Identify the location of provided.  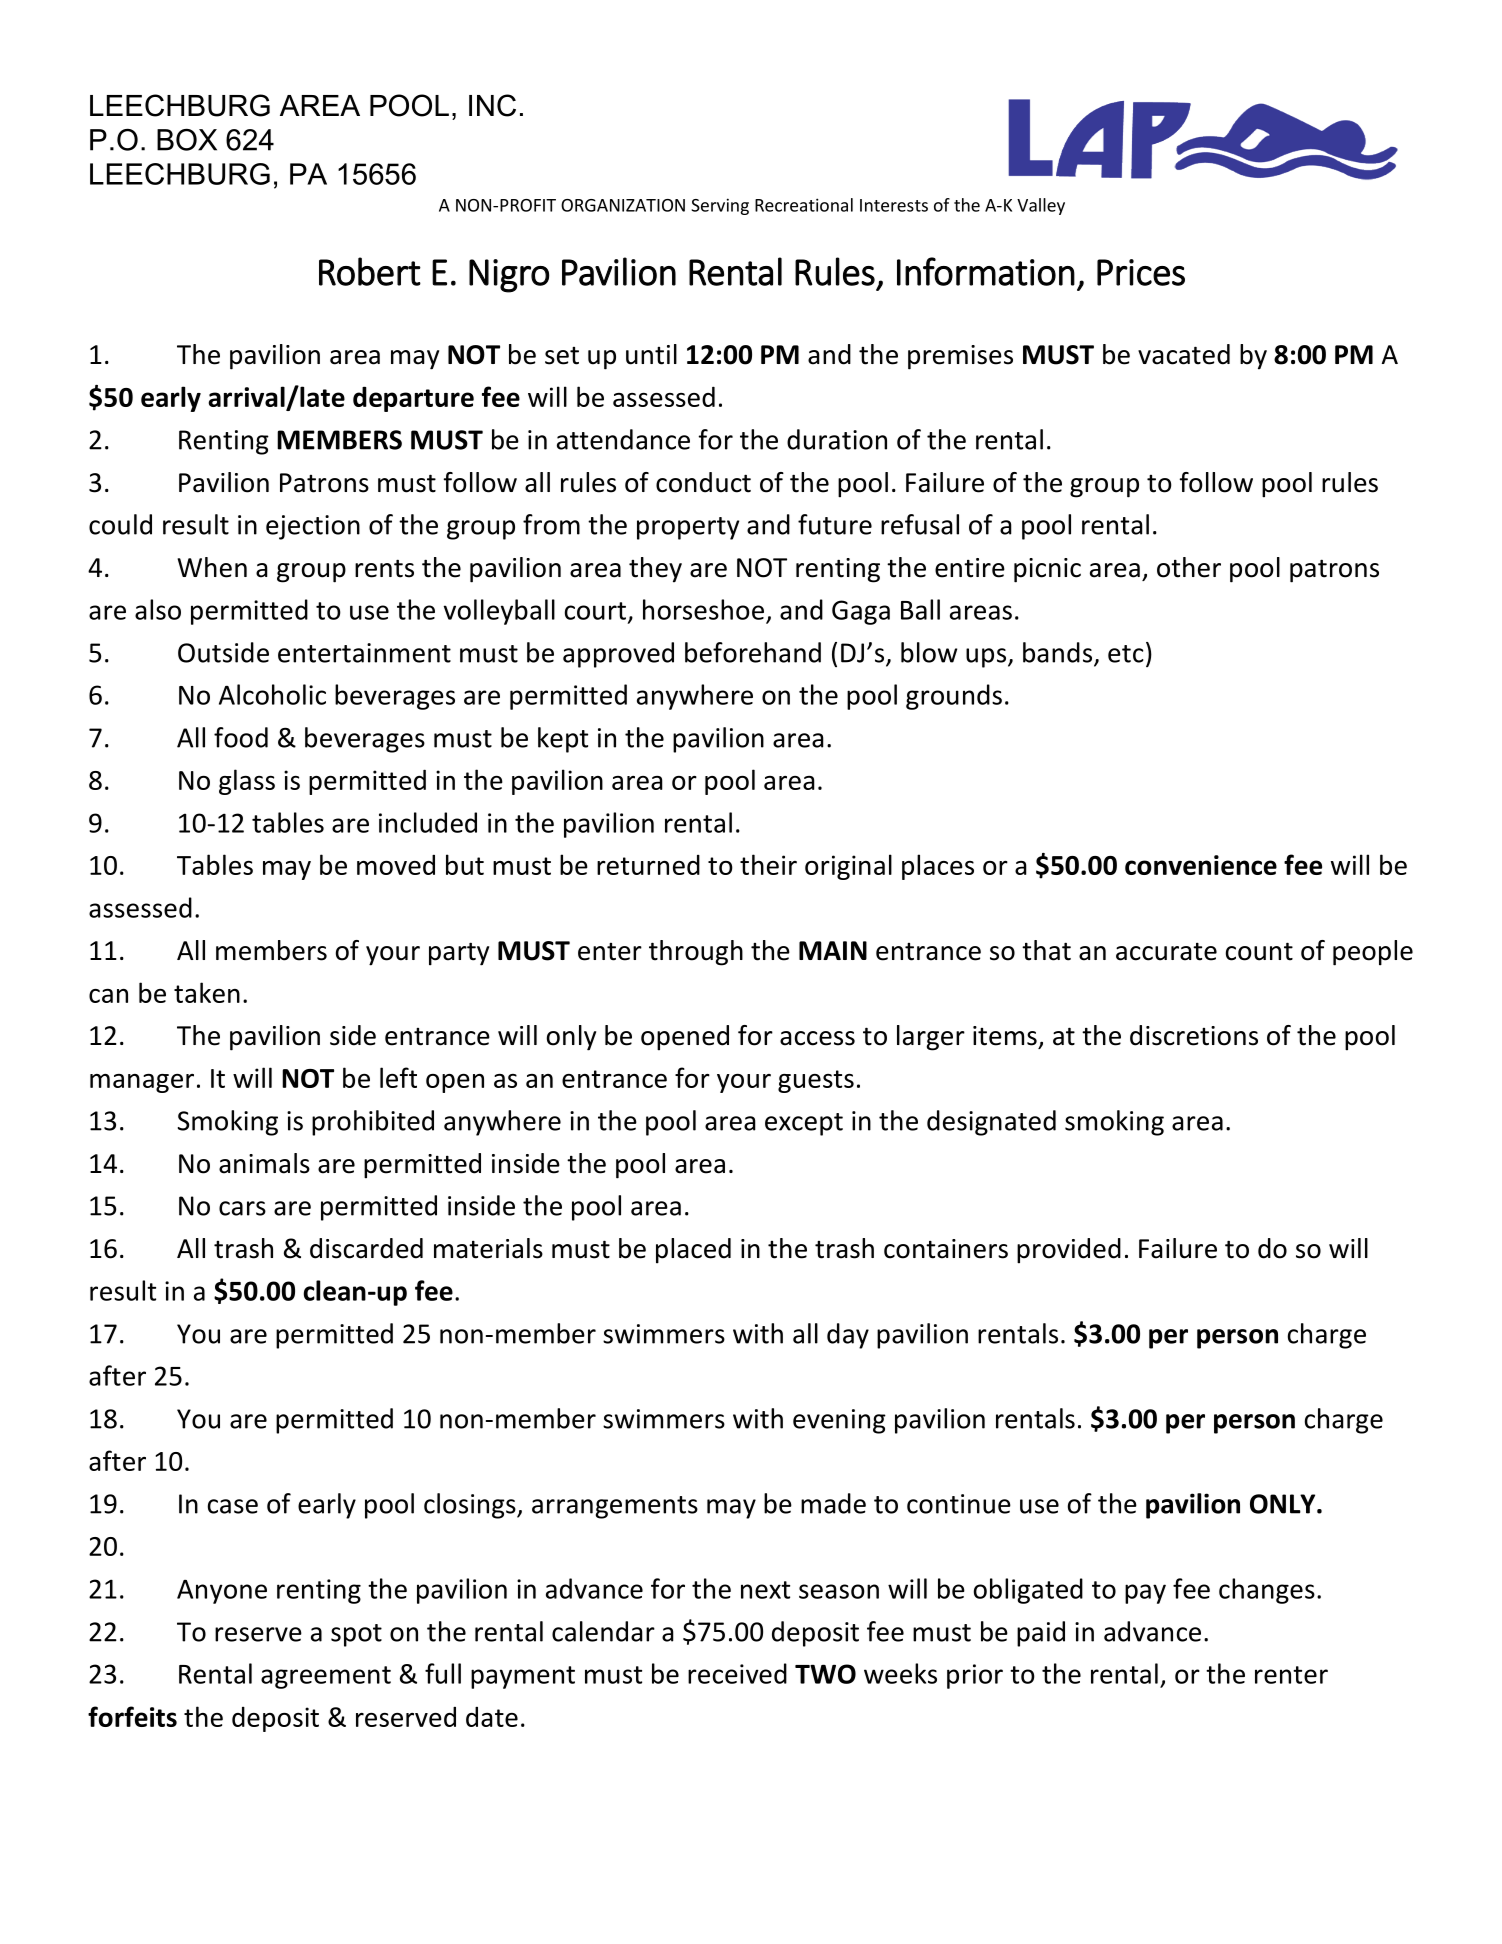
(1069, 1251).
